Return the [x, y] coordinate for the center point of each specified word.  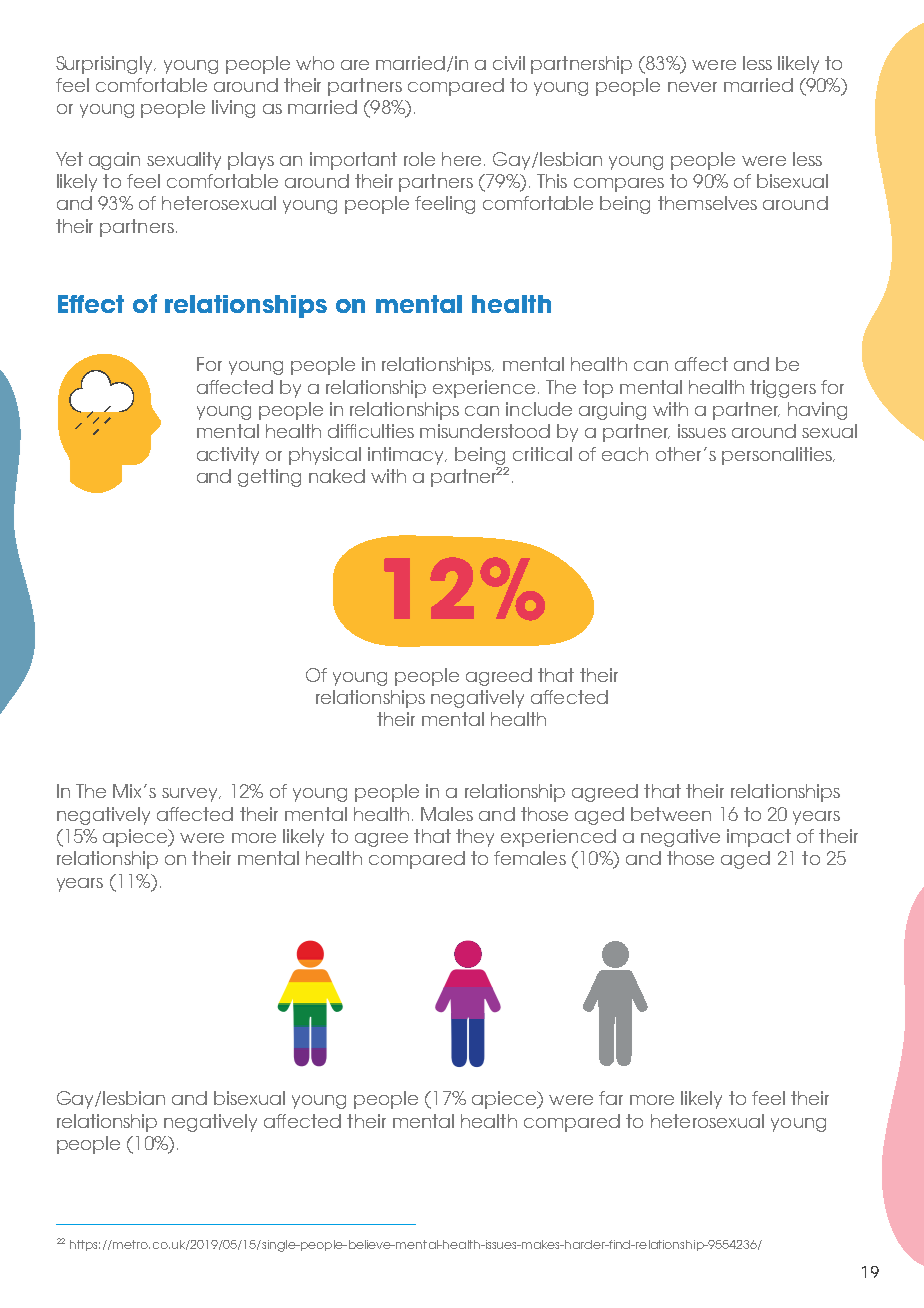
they [475, 838]
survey [191, 795]
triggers [783, 389]
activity [228, 456]
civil [509, 63]
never [692, 87]
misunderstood [485, 431]
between [671, 814]
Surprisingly [105, 65]
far [611, 1098]
